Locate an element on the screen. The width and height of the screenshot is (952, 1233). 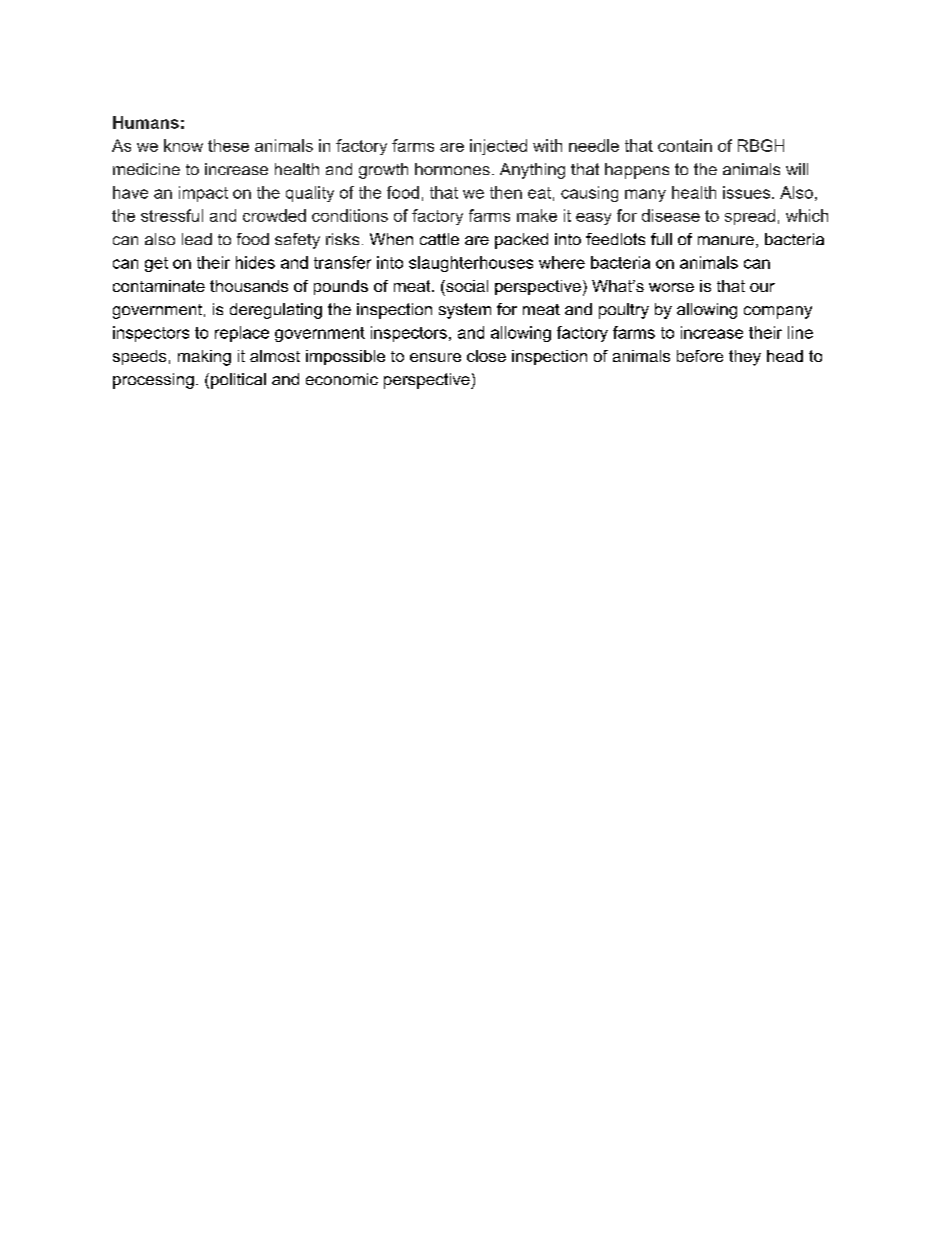
system is located at coordinates (465, 311).
